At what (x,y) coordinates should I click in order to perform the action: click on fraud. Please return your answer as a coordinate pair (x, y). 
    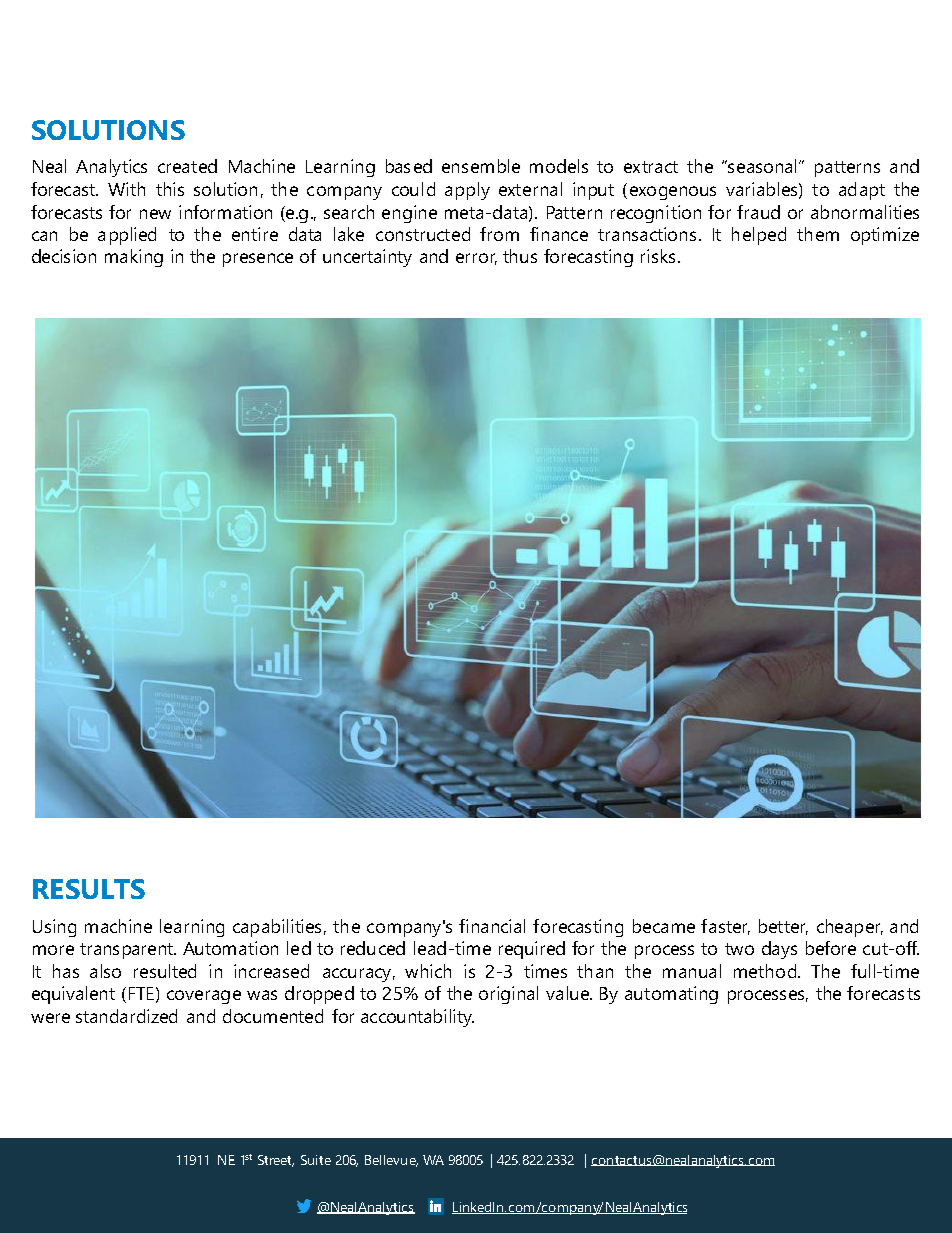
    Looking at the image, I should click on (758, 212).
